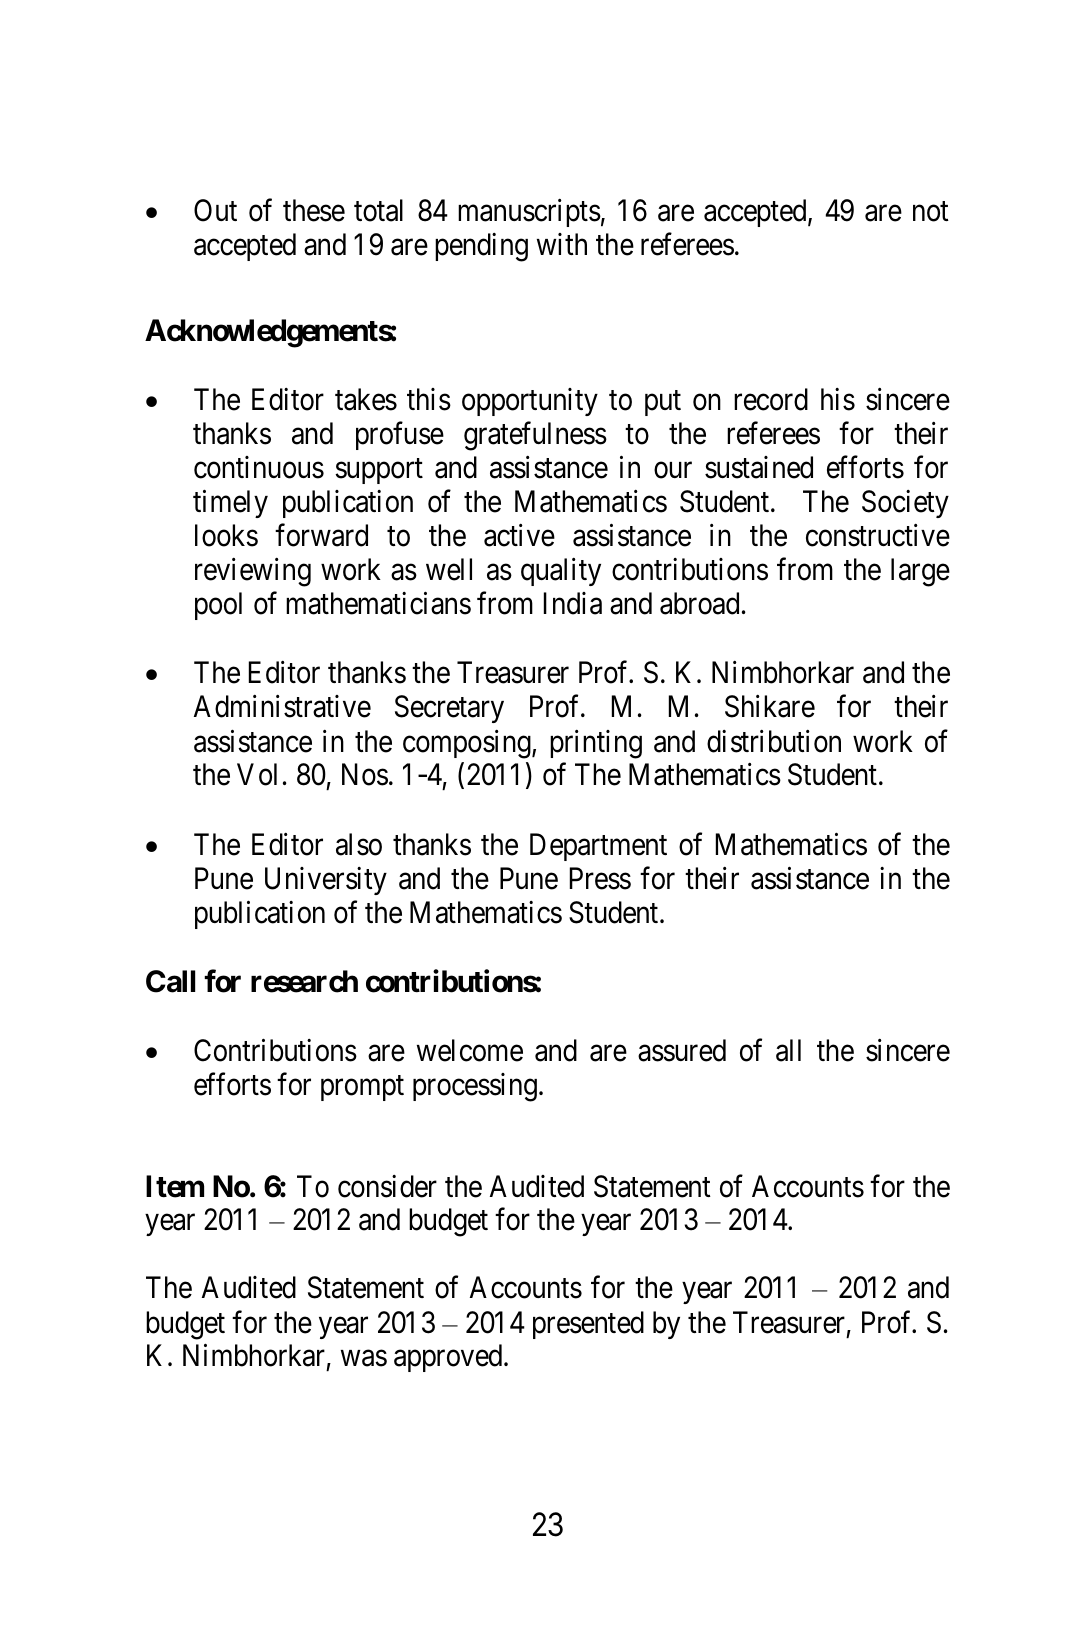 The height and width of the screenshot is (1641, 1073). Describe the element at coordinates (470, 1050) in the screenshot. I see `welcome` at that location.
